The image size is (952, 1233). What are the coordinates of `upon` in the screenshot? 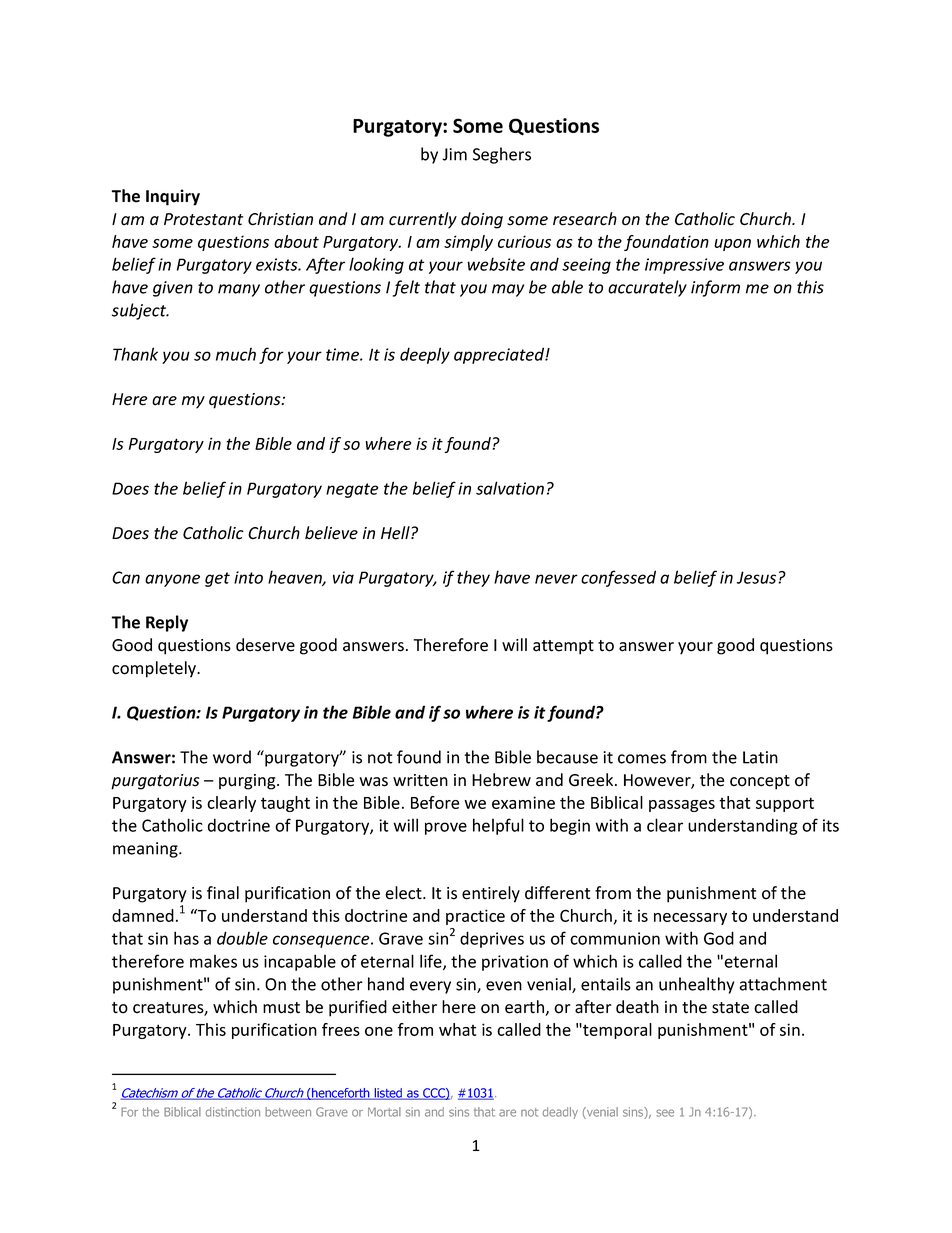 It's located at (732, 245).
